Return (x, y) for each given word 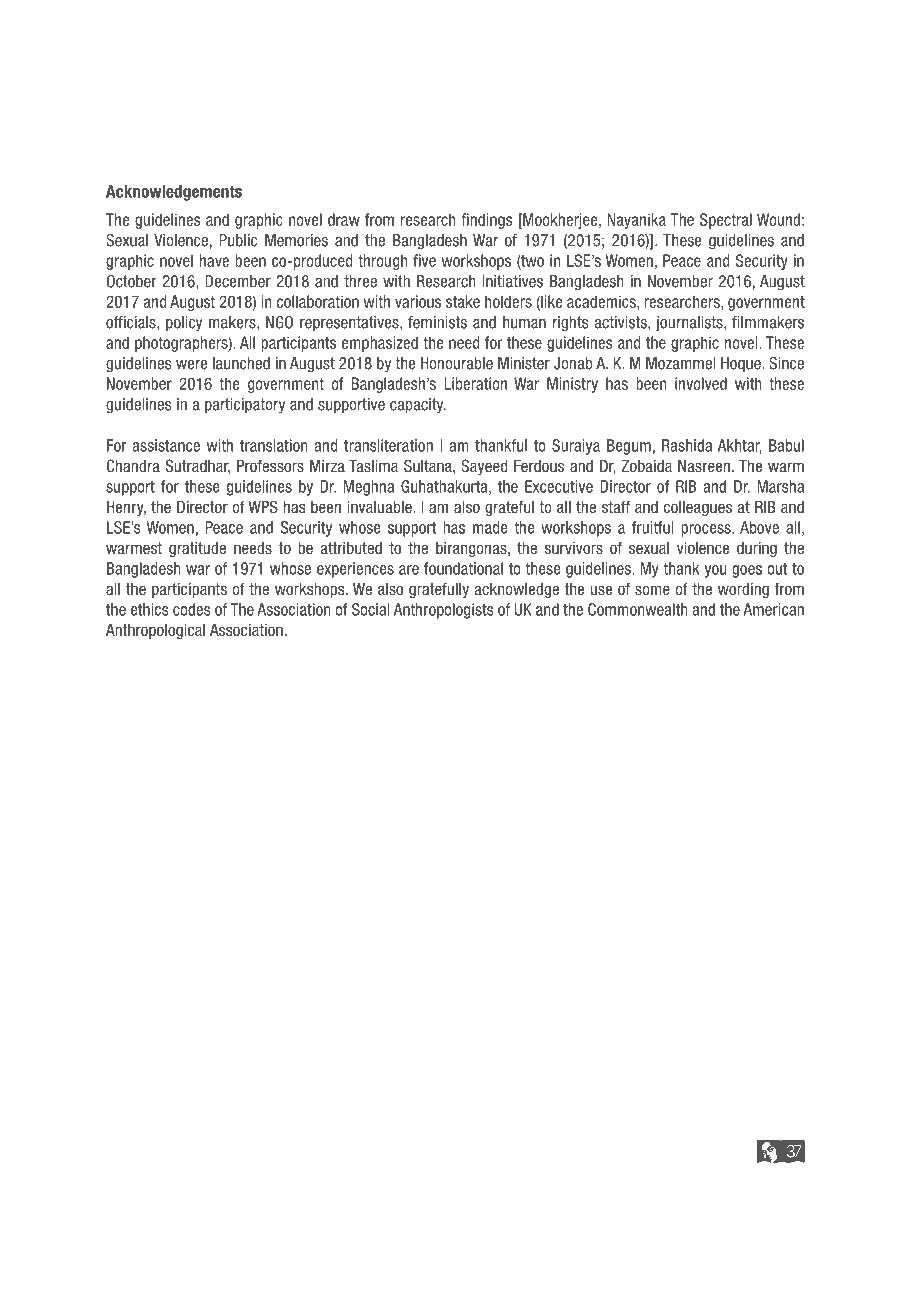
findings (486, 221)
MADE (490, 527)
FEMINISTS (437, 322)
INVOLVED (701, 383)
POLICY (184, 323)
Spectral (726, 221)
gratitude (197, 549)
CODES (191, 609)
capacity (418, 406)
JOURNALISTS (690, 324)
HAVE (214, 260)
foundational (463, 568)
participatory (245, 406)
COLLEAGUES (698, 508)
